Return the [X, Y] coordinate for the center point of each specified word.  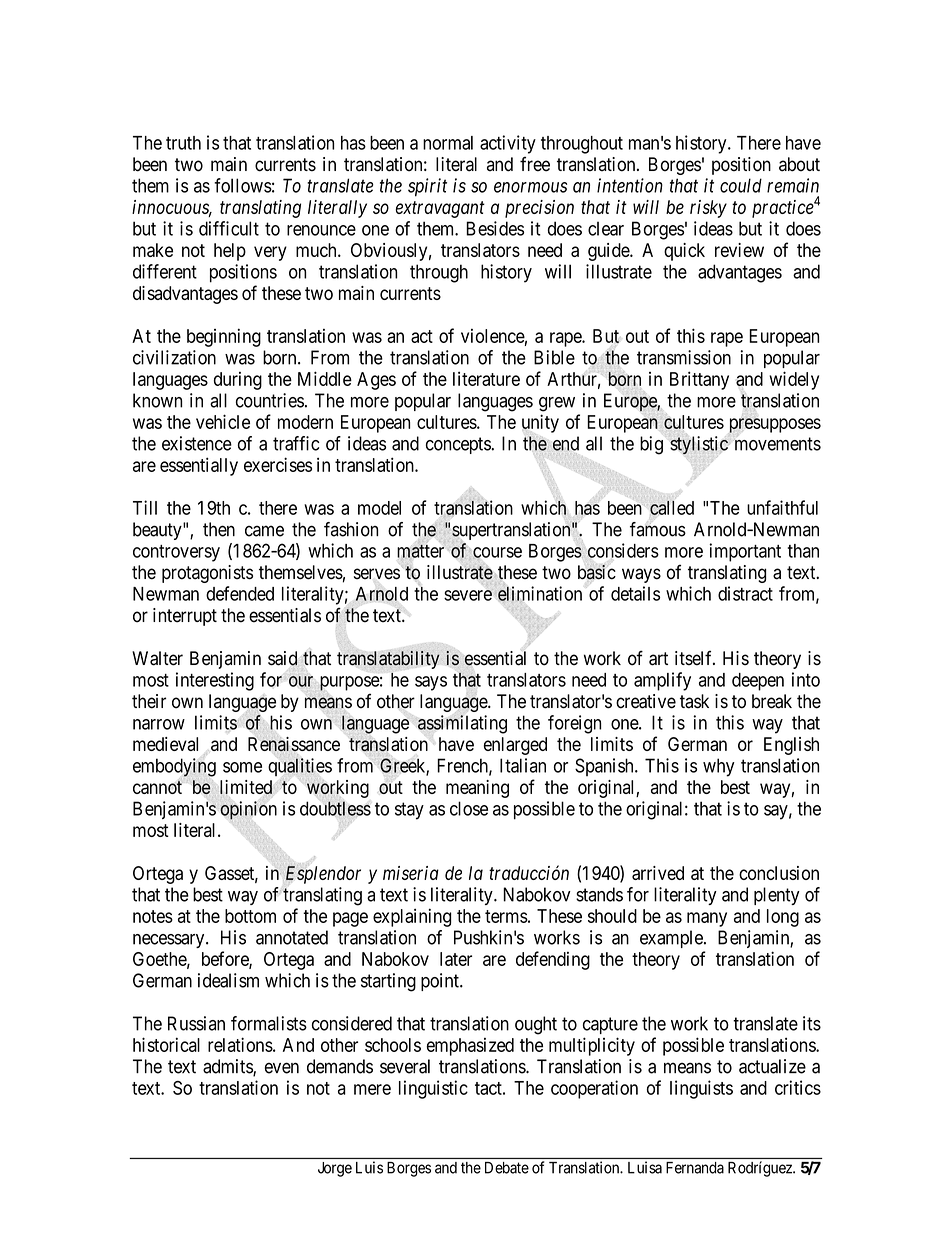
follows [243, 185]
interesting [215, 681]
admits [228, 1067]
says [431, 683]
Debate [507, 1168]
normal [448, 143]
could [741, 185]
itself [695, 658]
